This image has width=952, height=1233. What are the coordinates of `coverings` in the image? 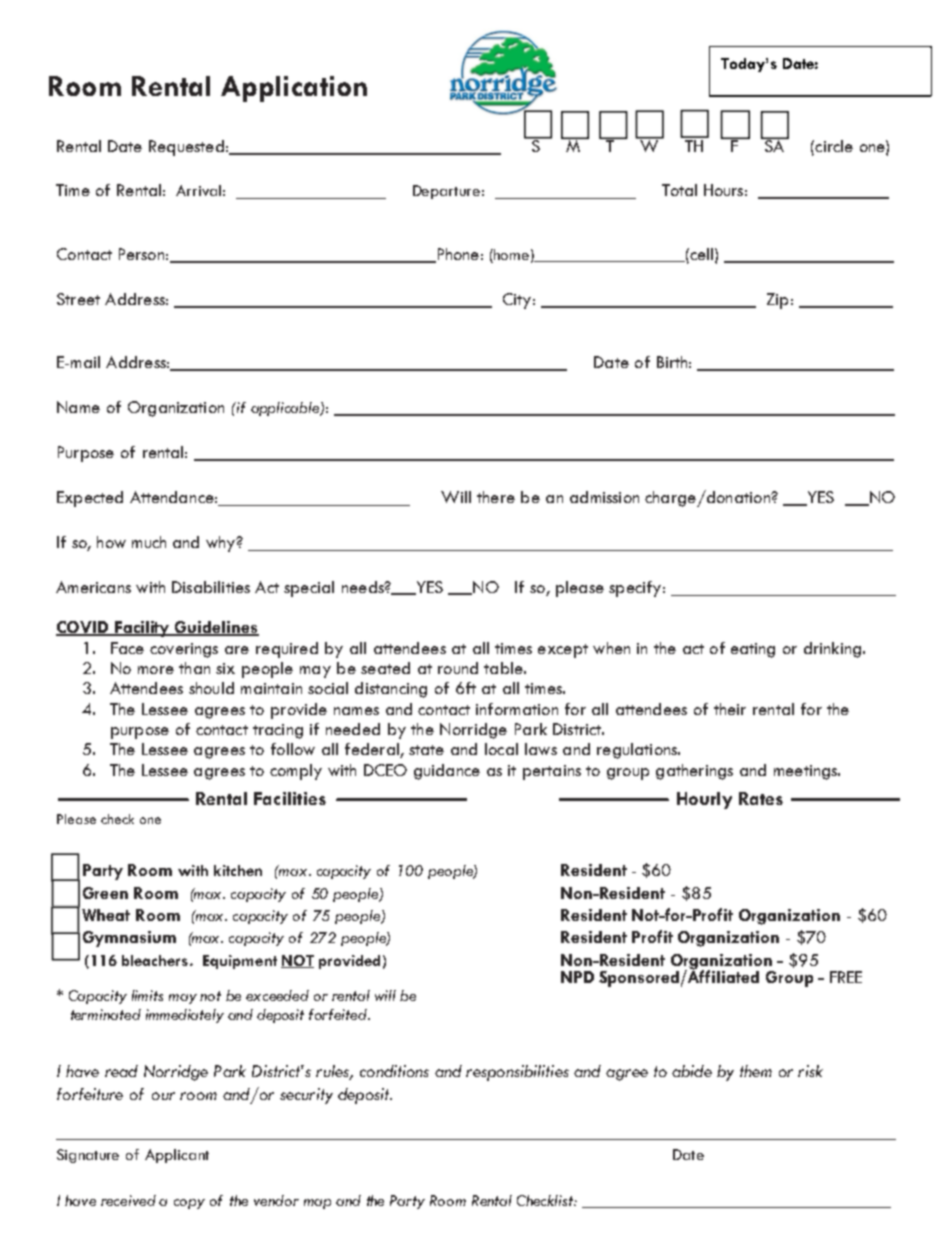 It's located at (184, 650).
